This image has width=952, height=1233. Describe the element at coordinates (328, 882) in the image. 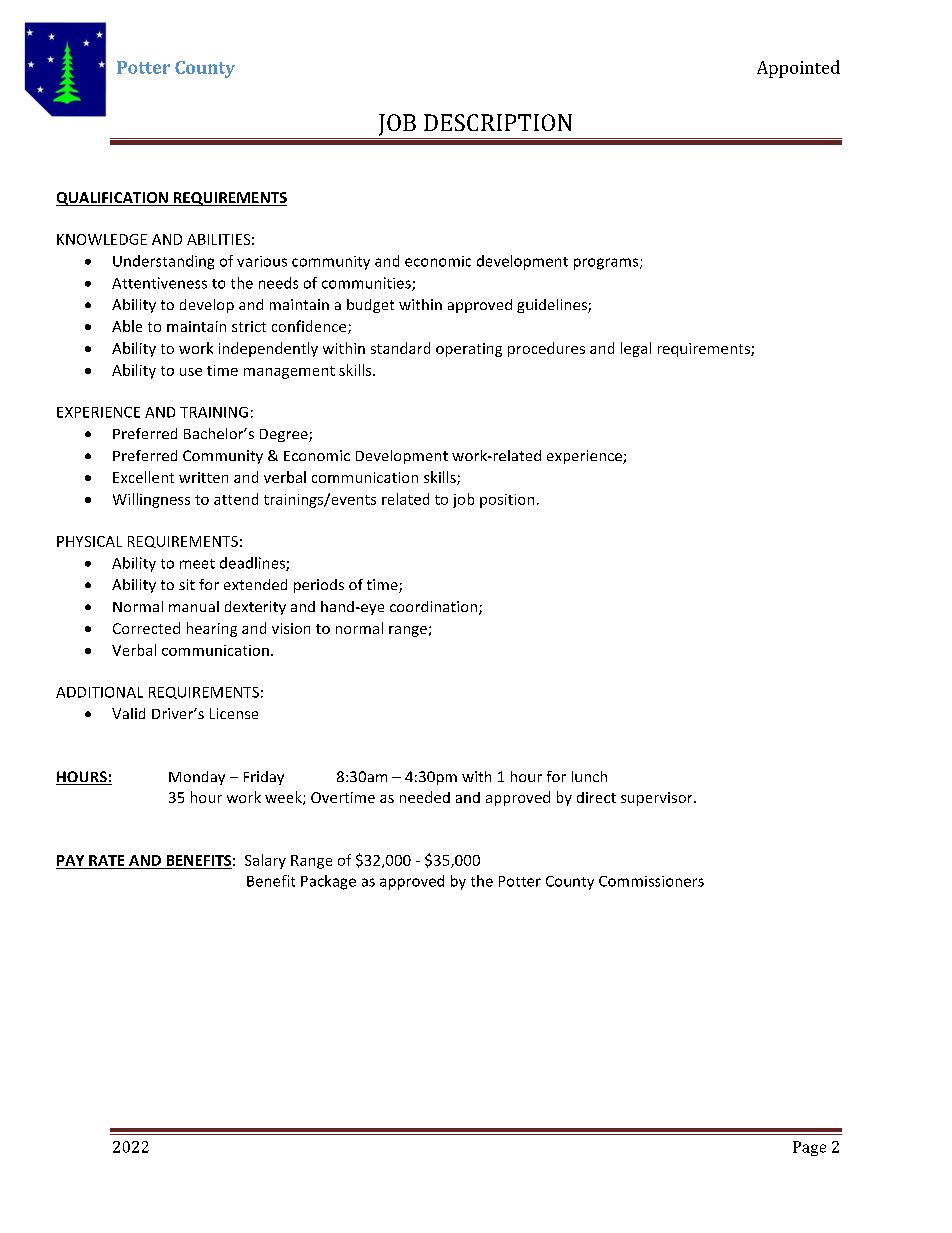

I see `Package` at that location.
